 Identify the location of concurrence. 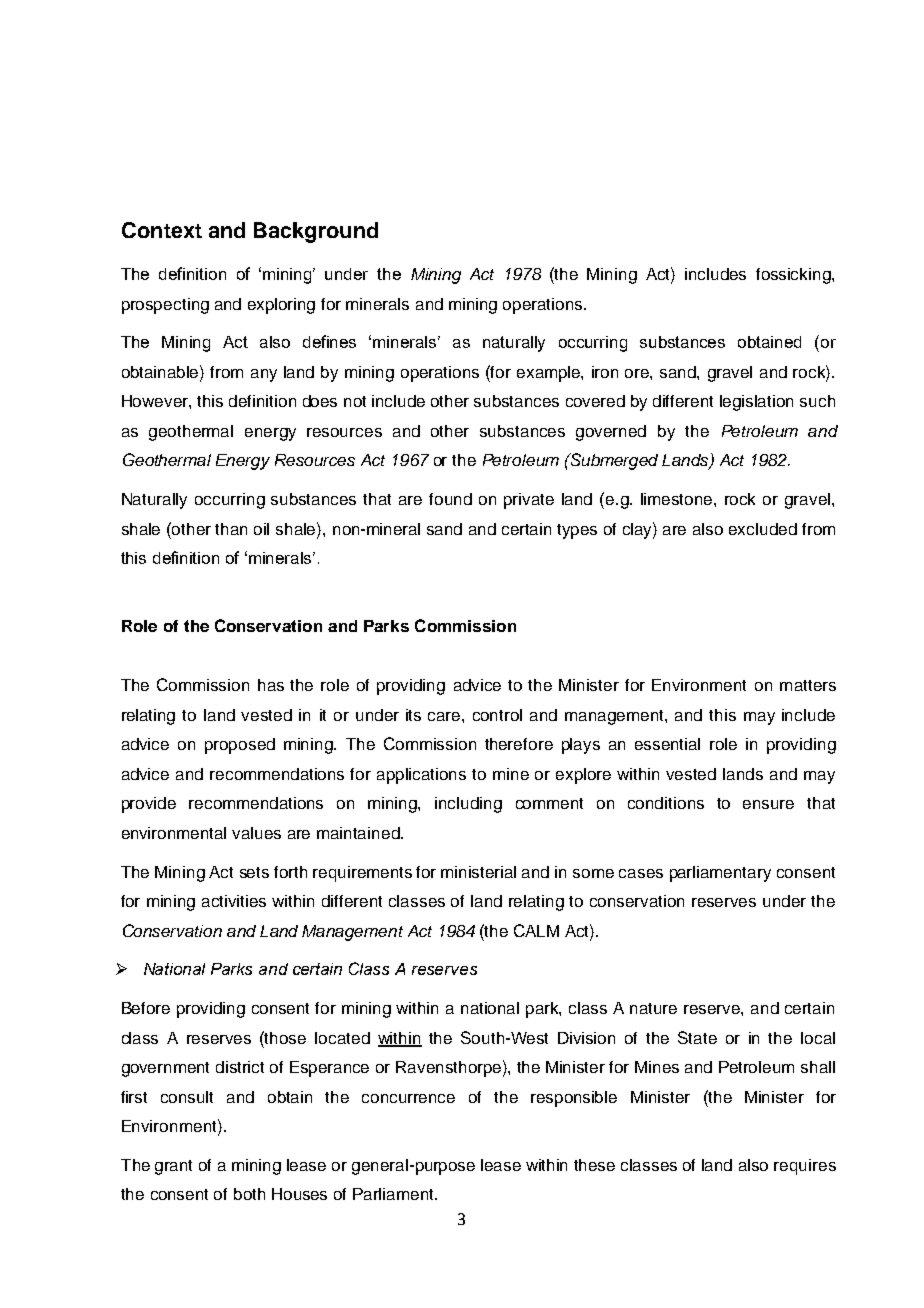
(408, 1098).
